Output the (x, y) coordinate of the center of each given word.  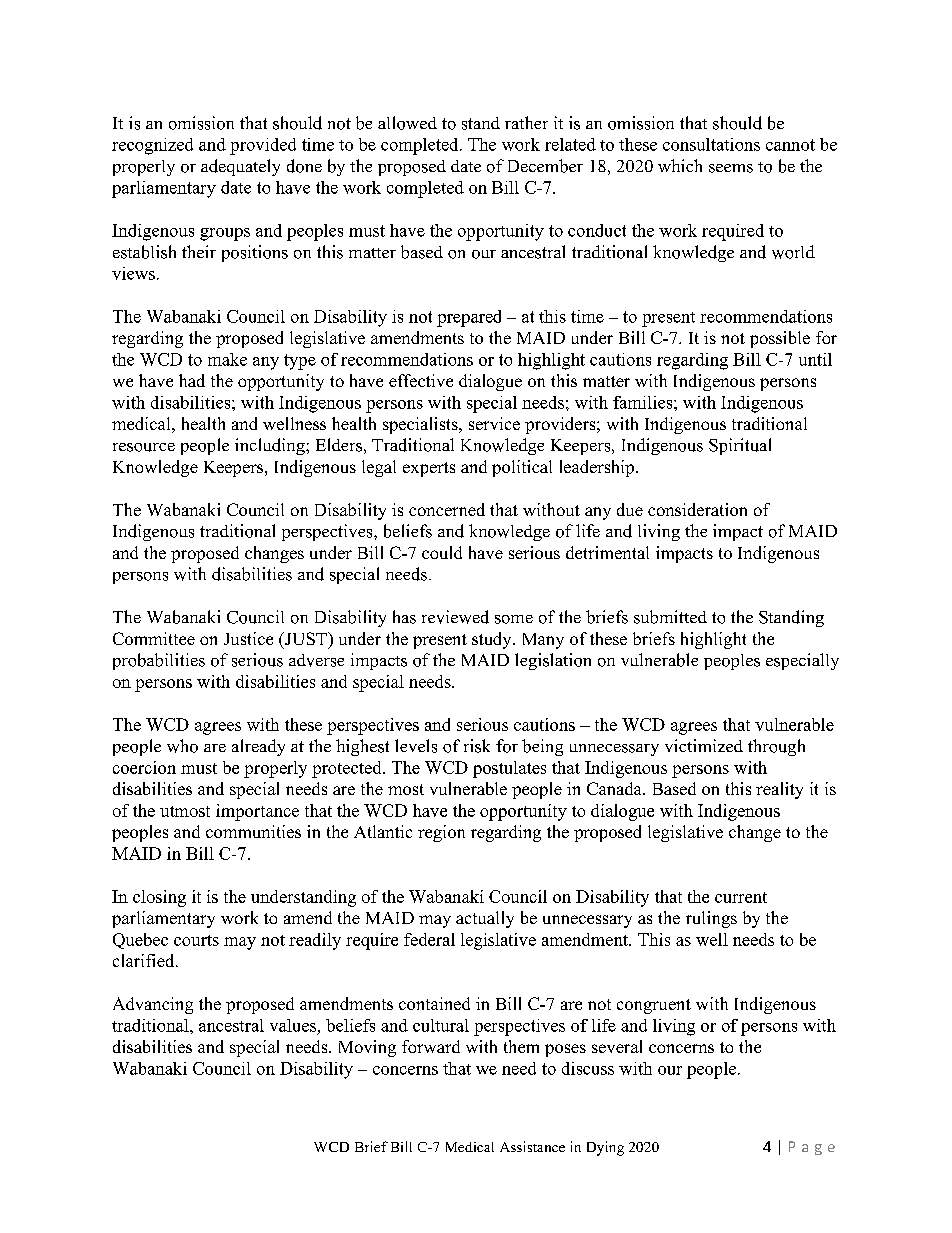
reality (779, 790)
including (271, 446)
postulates (509, 769)
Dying (605, 1148)
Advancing (153, 1005)
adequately (240, 167)
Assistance (532, 1146)
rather (526, 122)
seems (731, 168)
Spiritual (740, 446)
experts (429, 469)
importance (257, 812)
